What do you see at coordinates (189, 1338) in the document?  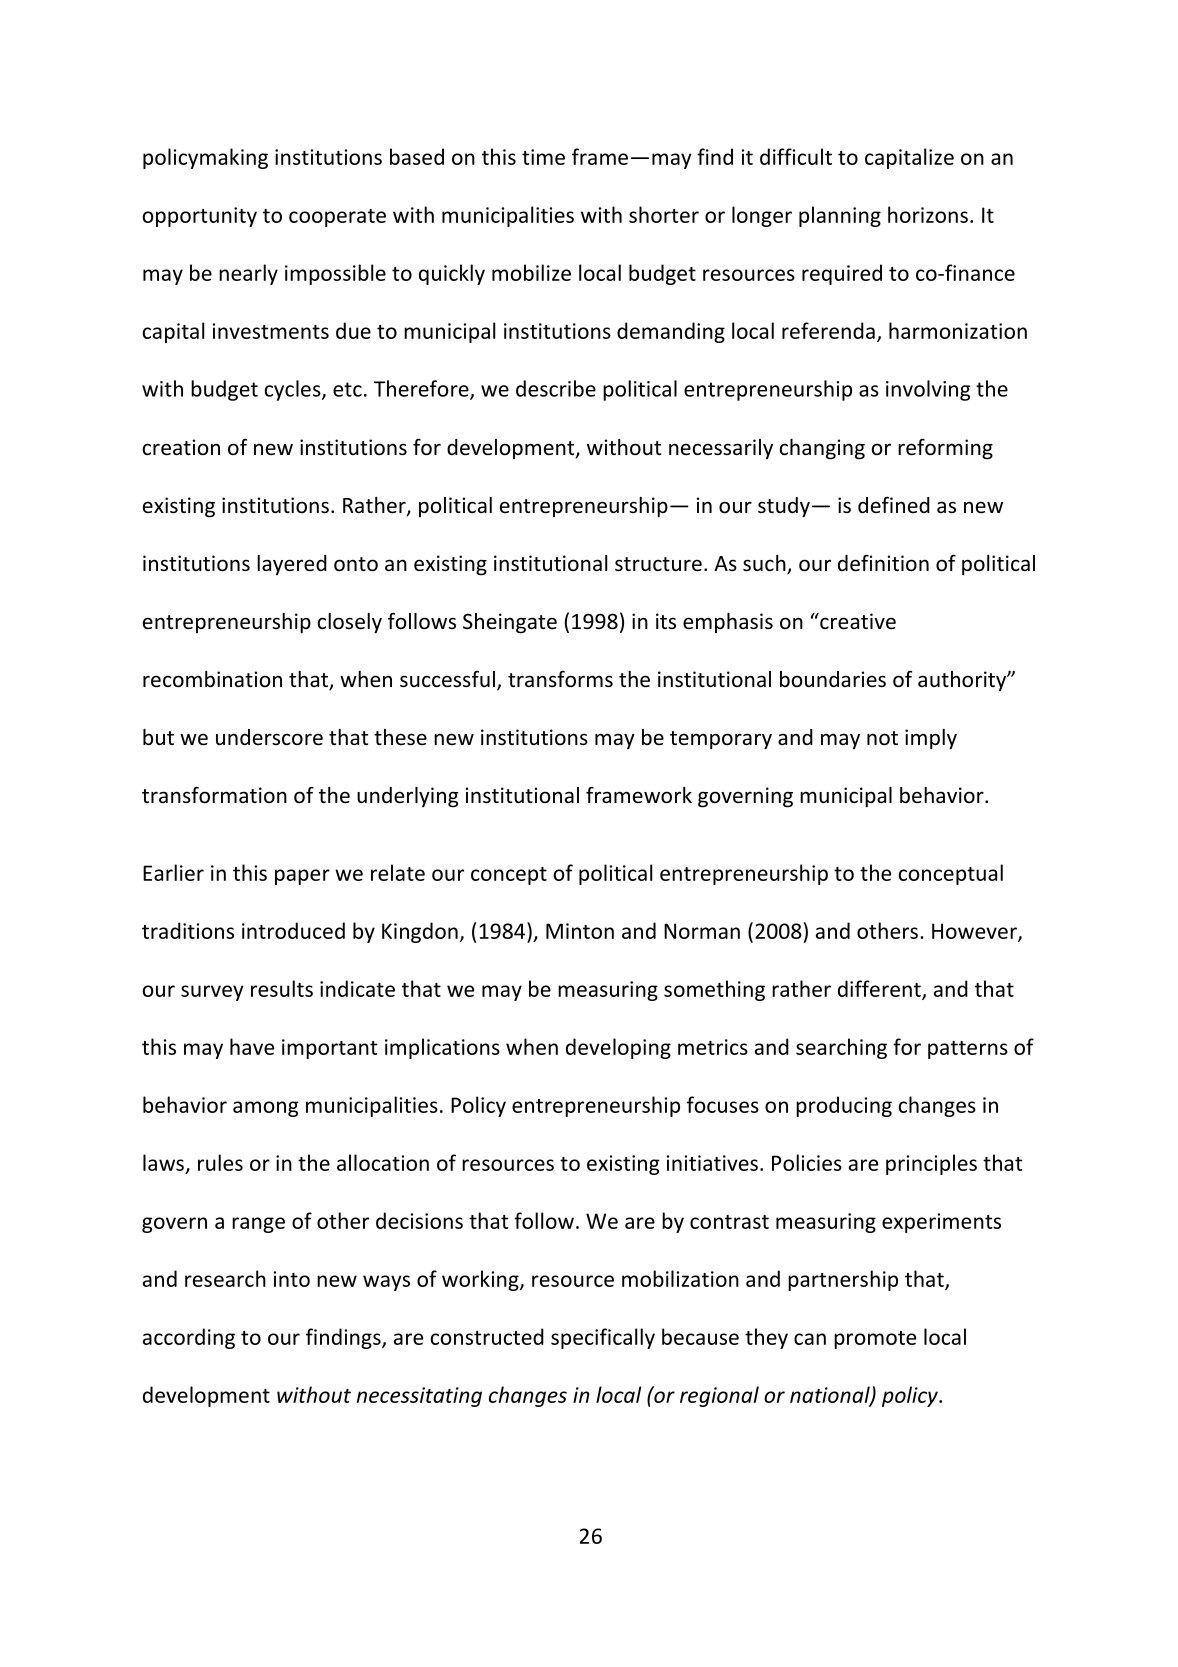 I see `according` at bounding box center [189, 1338].
